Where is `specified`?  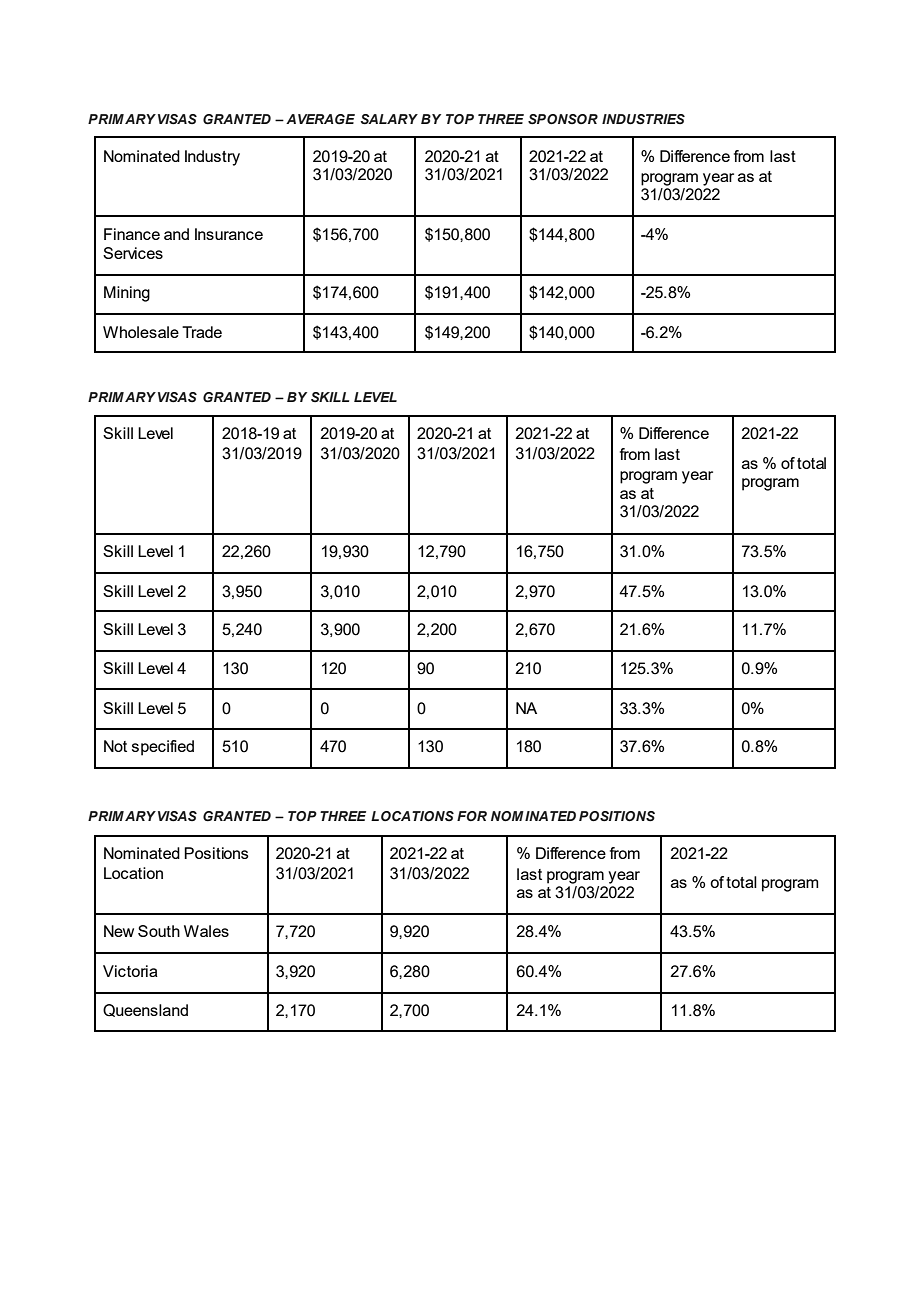
specified is located at coordinates (163, 748).
